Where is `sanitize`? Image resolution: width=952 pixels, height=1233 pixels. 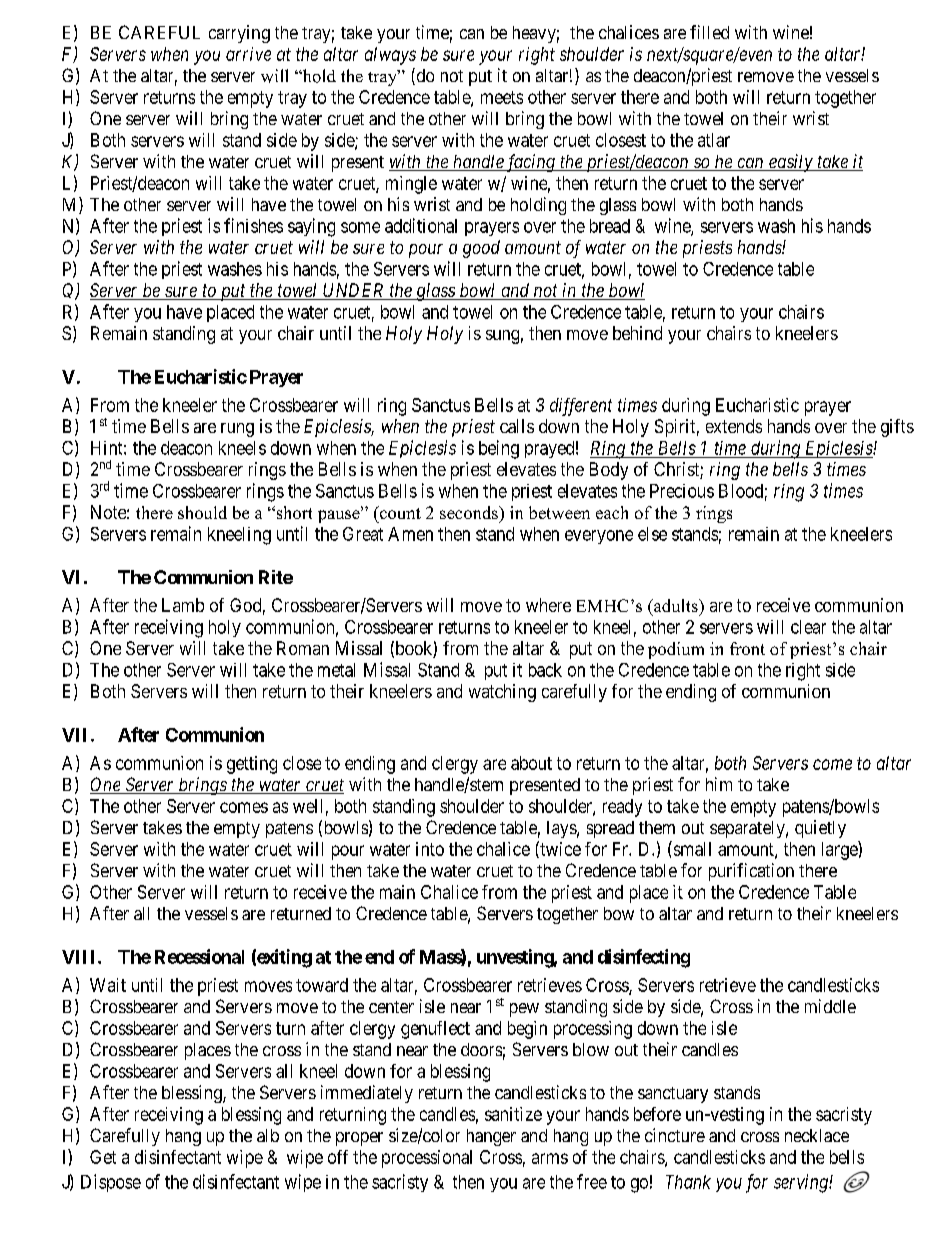 sanitize is located at coordinates (513, 1114).
